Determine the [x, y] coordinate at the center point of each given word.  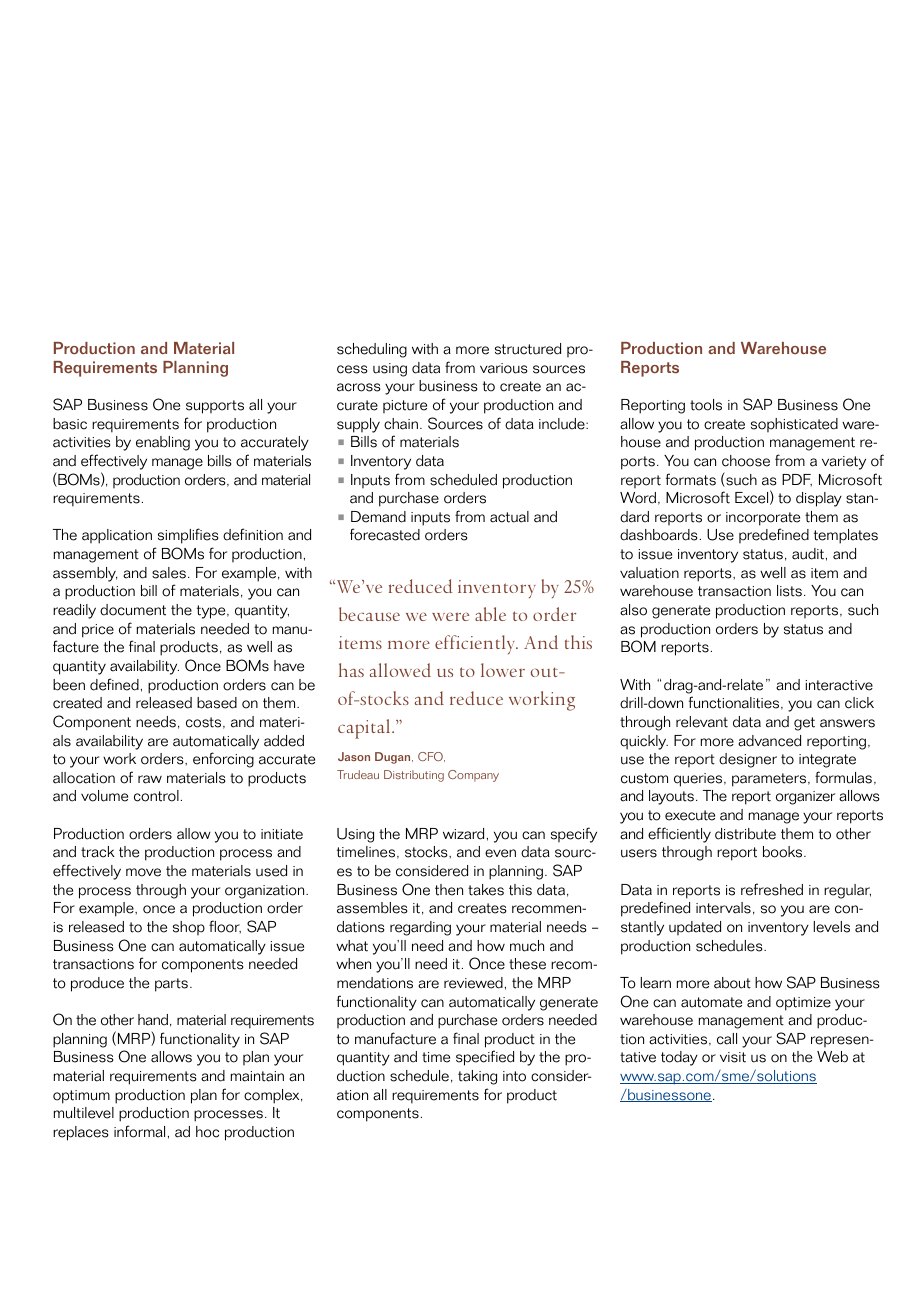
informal [139, 1131]
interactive [839, 685]
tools [706, 405]
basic [70, 424]
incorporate [763, 519]
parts [173, 985]
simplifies [188, 536]
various [503, 368]
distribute [745, 834]
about [732, 983]
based [217, 703]
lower [503, 670]
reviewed [473, 983]
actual [509, 517]
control [156, 796]
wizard [463, 834]
